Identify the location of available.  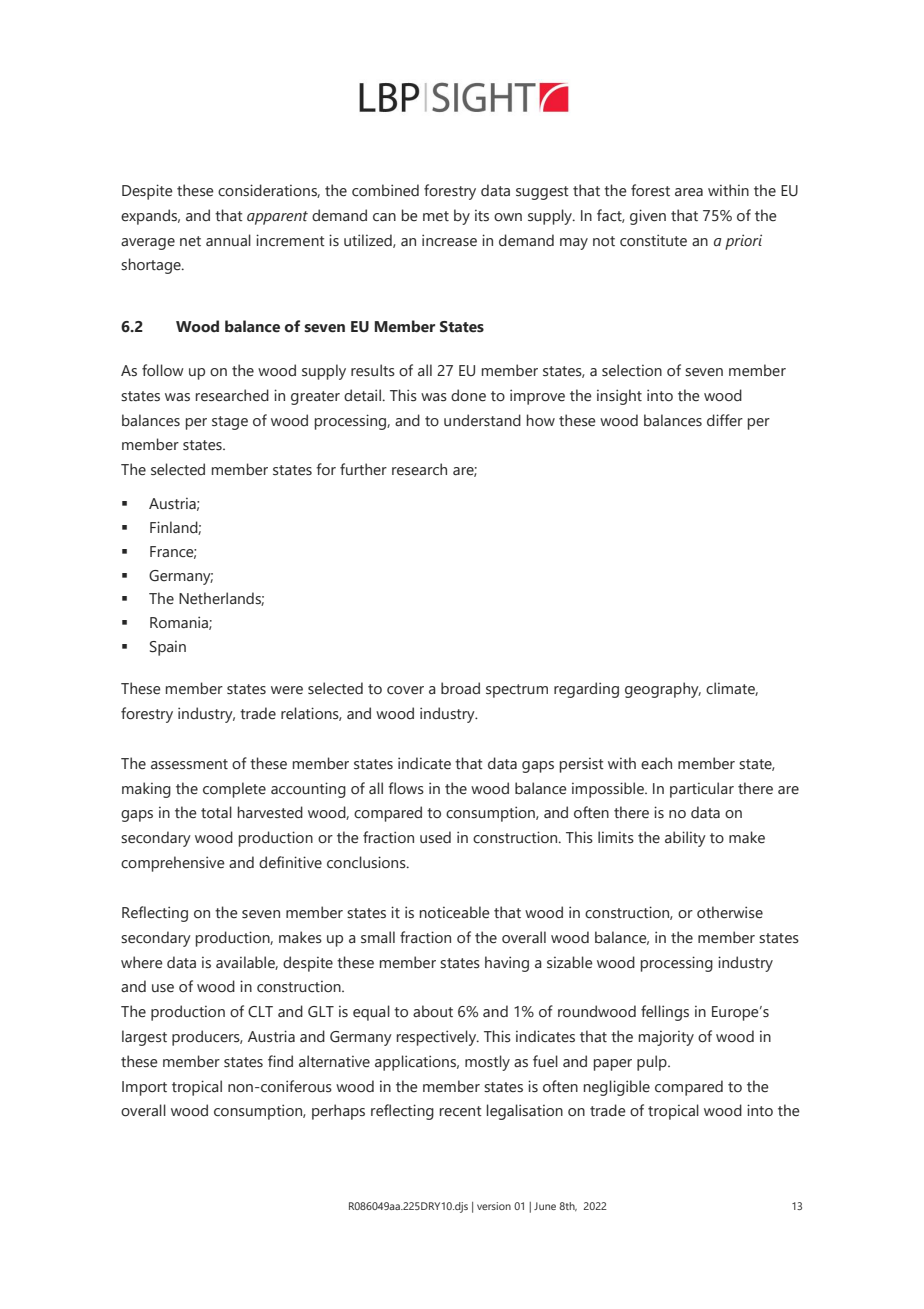
(247, 963).
